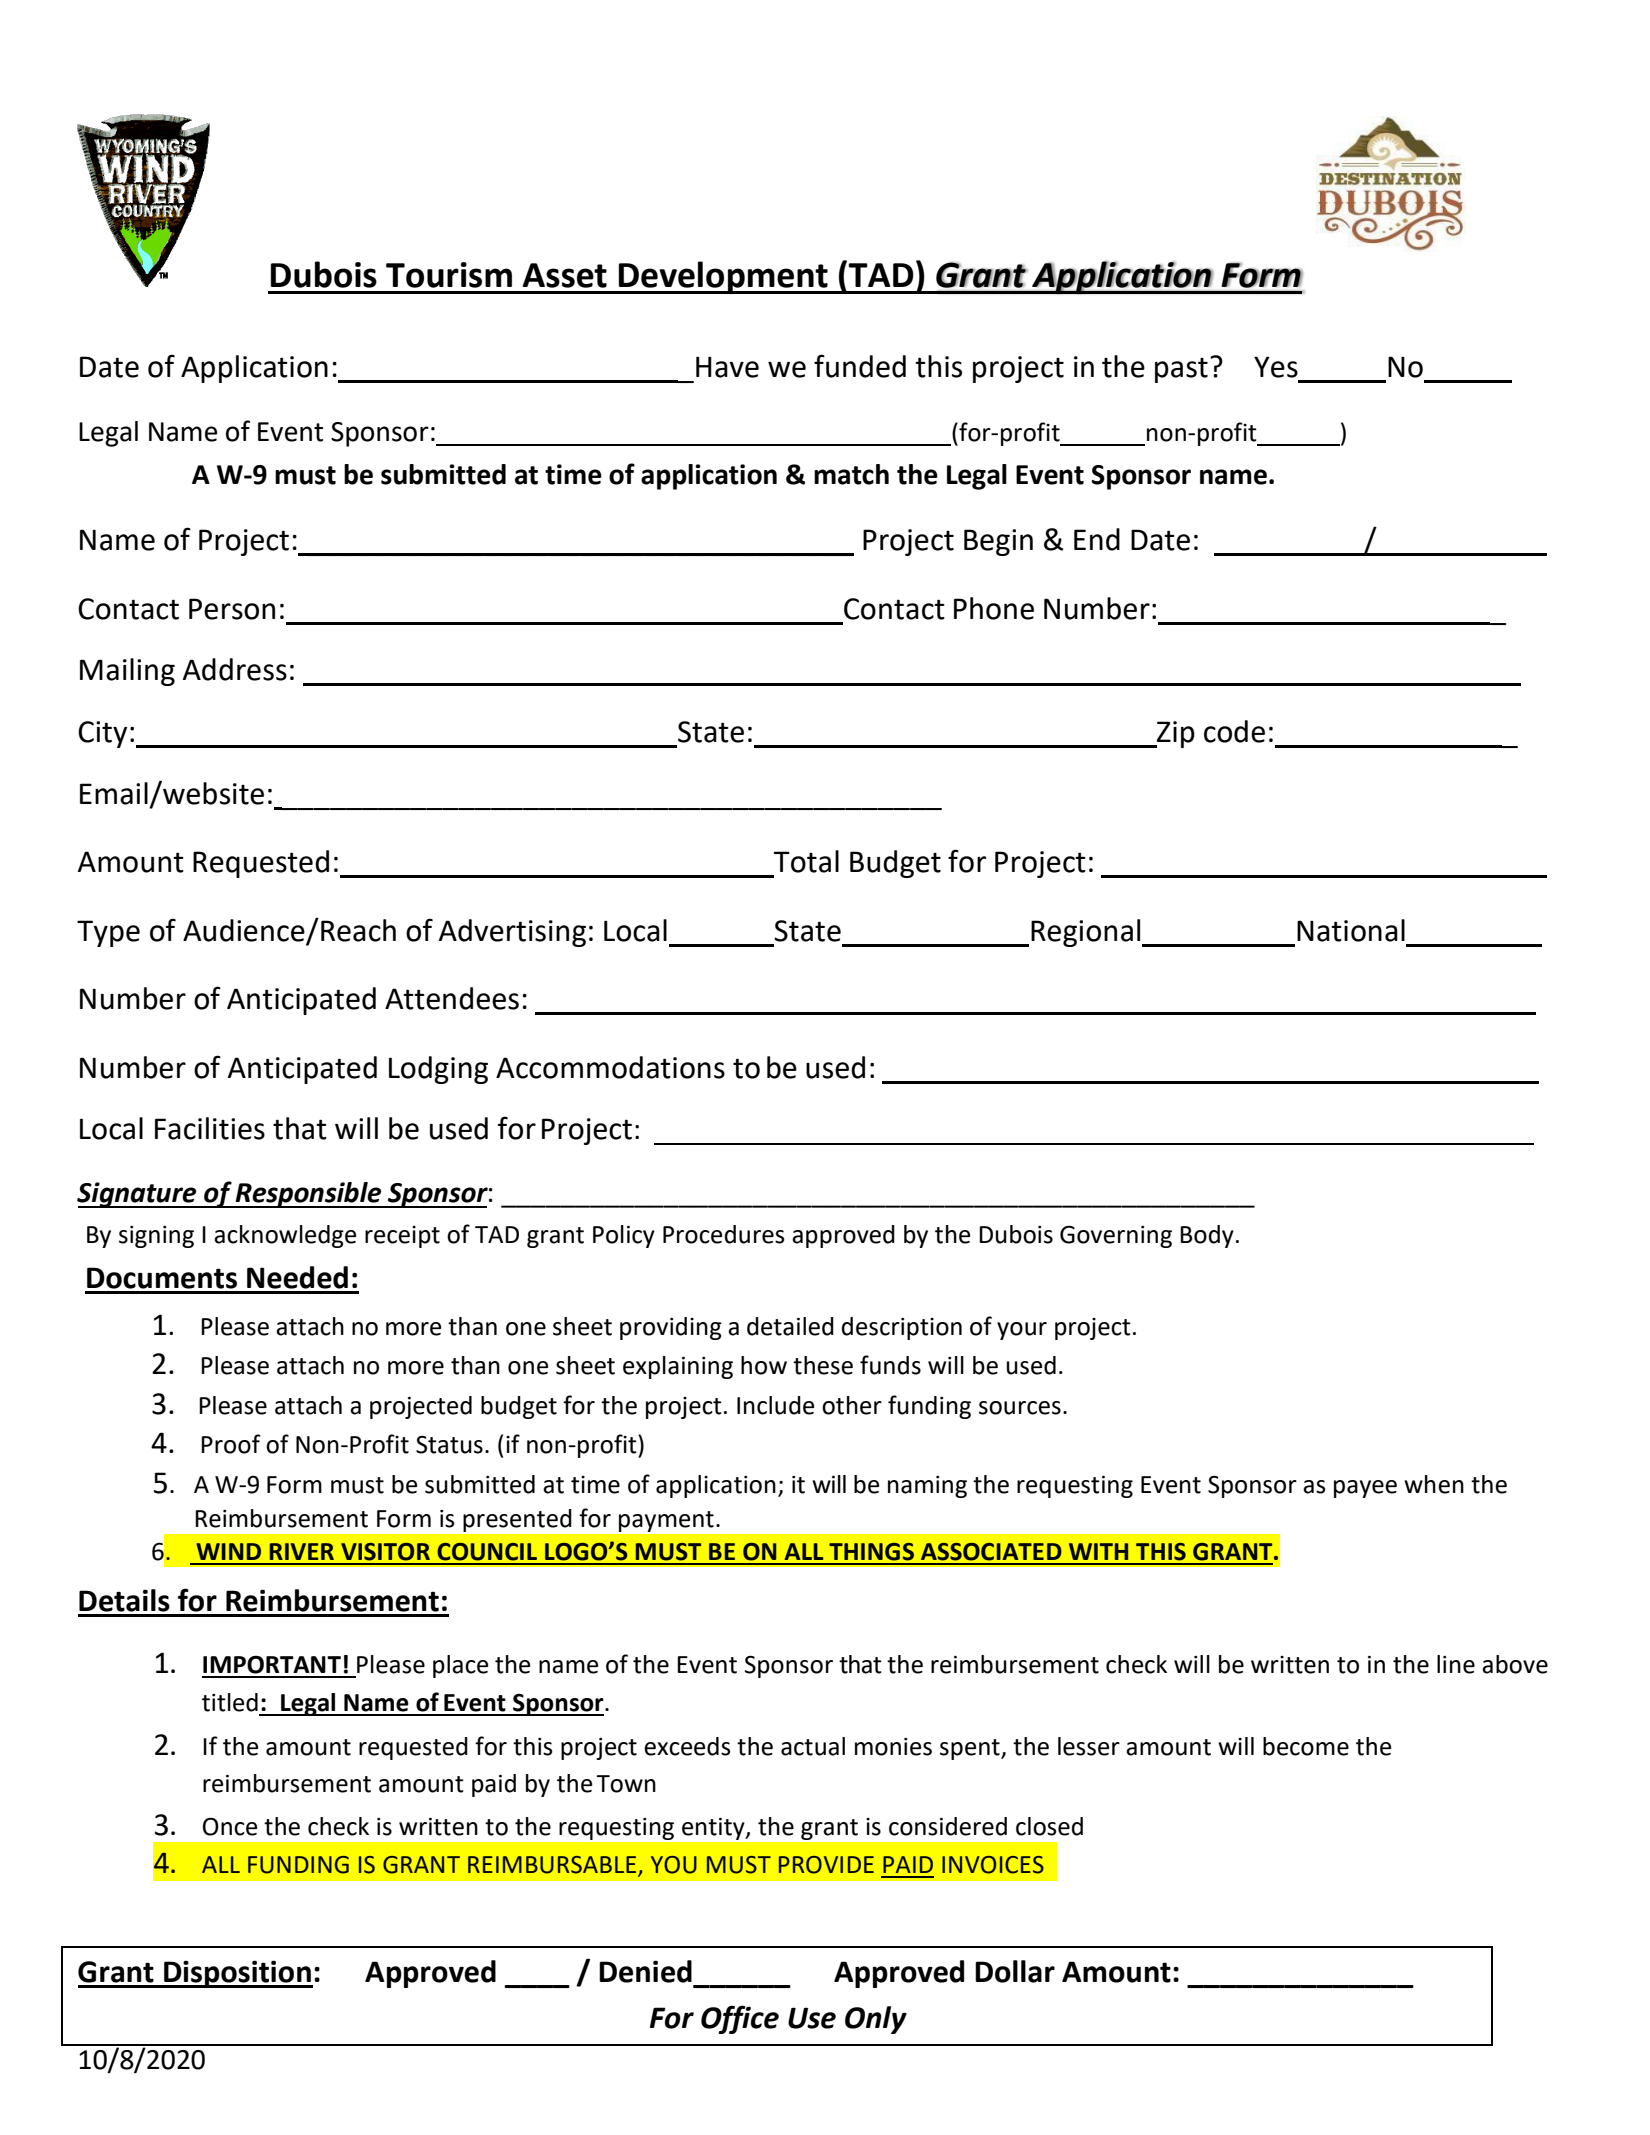 The image size is (1650, 2135). Describe the element at coordinates (724, 1234) in the screenshot. I see `Procedures` at that location.
